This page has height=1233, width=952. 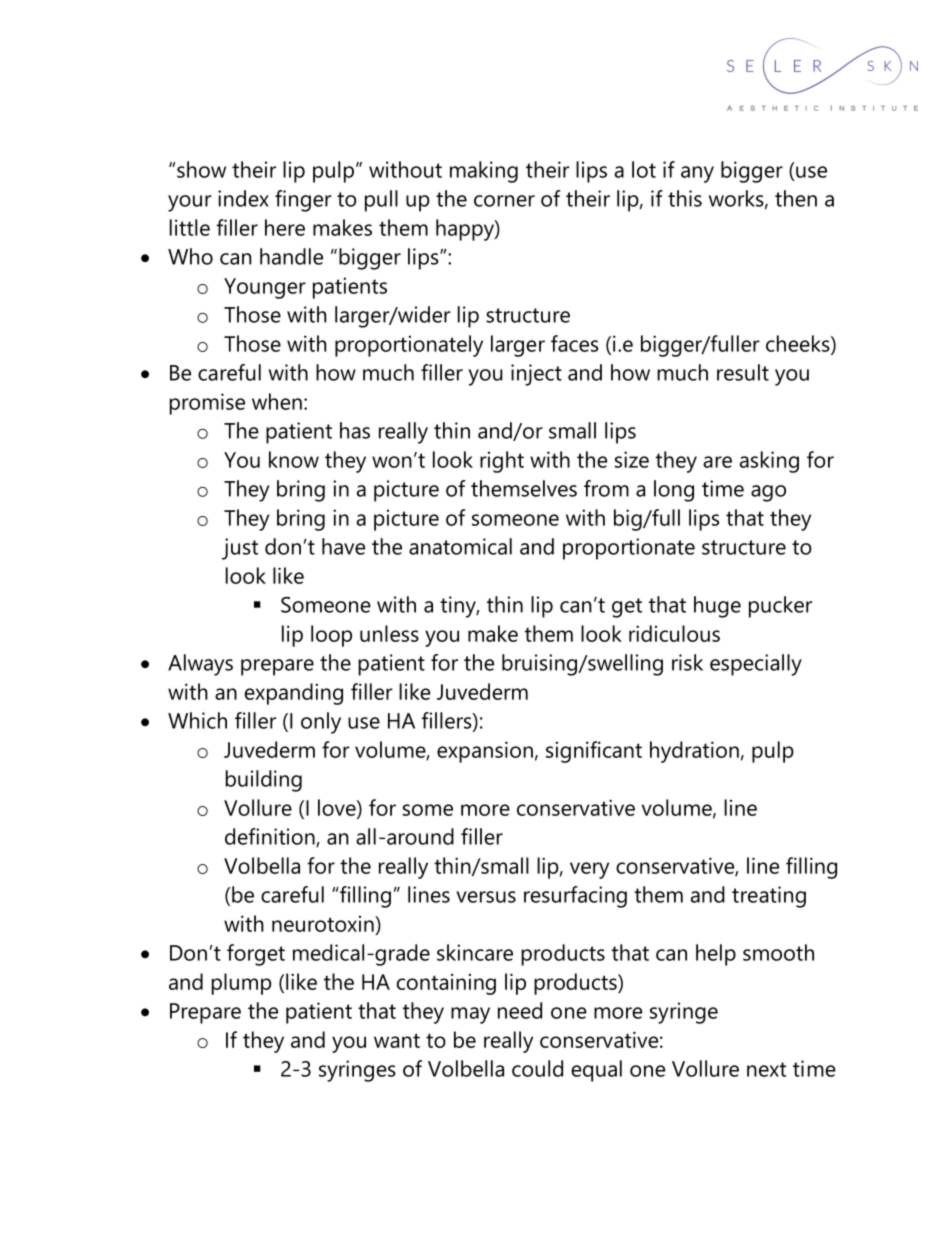 What do you see at coordinates (331, 636) in the page?
I see `loop` at bounding box center [331, 636].
